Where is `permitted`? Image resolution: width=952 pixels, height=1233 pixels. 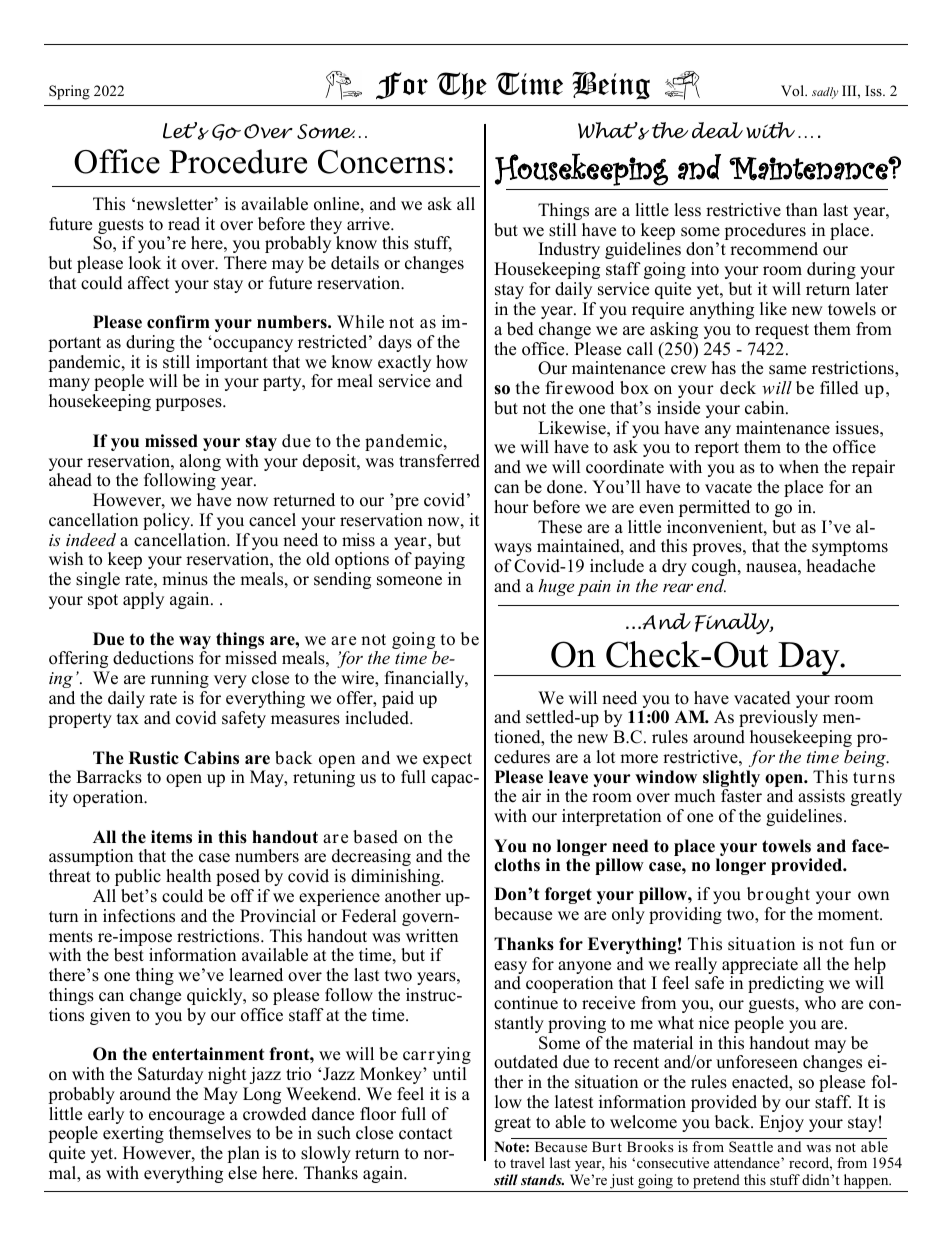 permitted is located at coordinates (714, 508).
